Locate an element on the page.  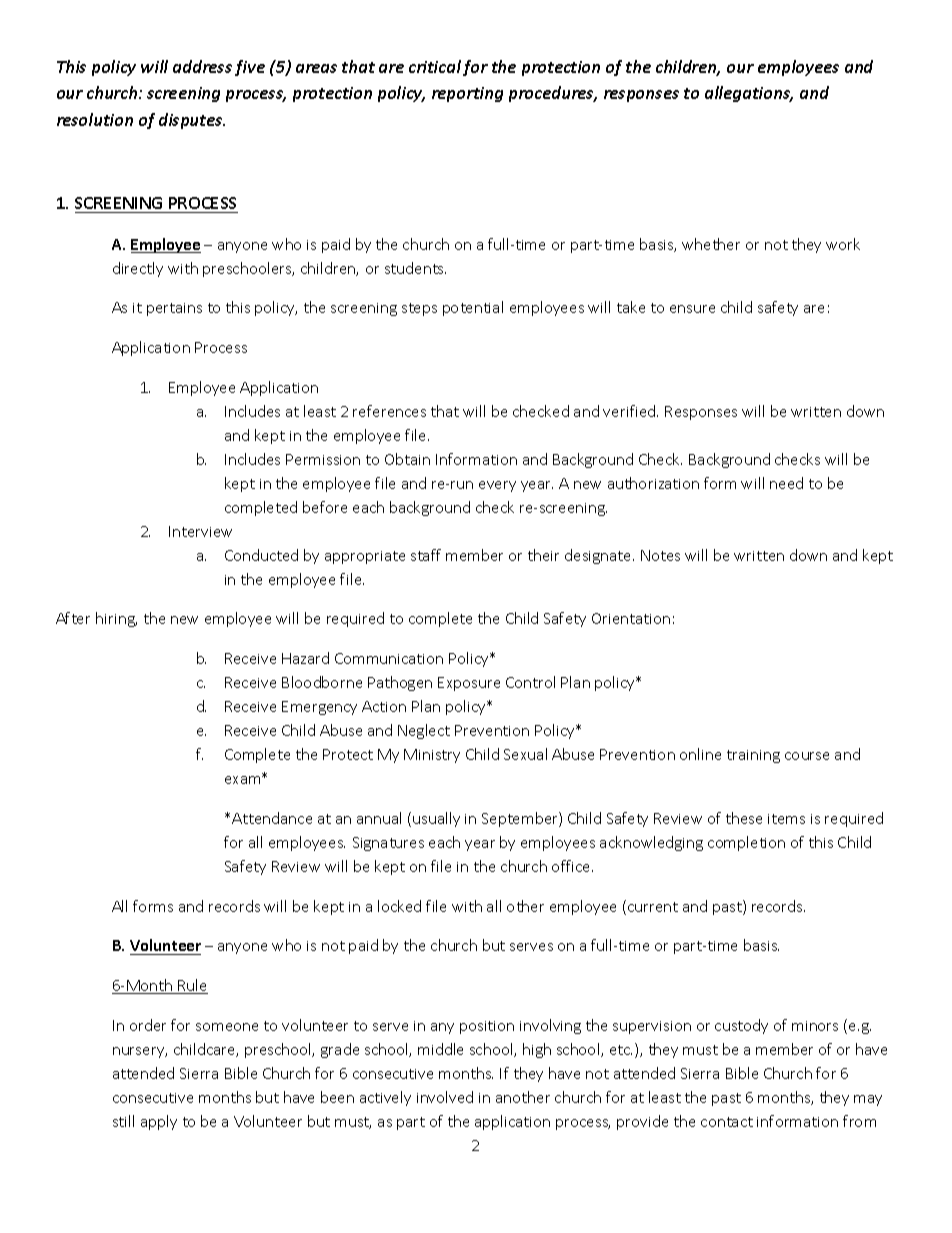
allegations is located at coordinates (749, 94).
